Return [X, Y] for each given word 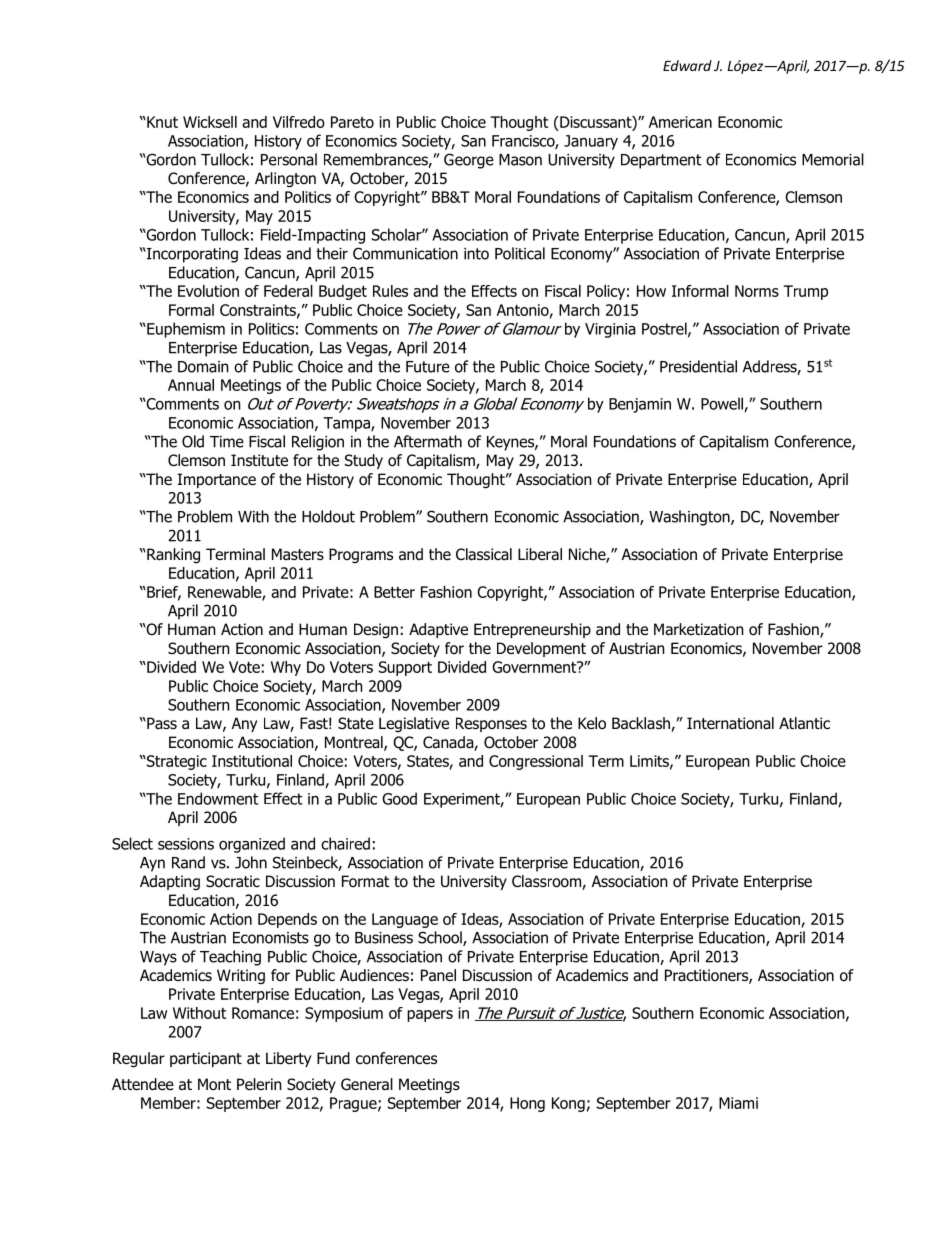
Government [535, 667]
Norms [757, 291]
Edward [687, 65]
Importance [216, 480]
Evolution [208, 291]
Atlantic [804, 723]
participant [206, 1059]
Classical [484, 554]
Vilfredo [299, 122]
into [476, 254]
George [469, 161]
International [730, 723]
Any [244, 724]
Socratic [233, 881]
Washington [690, 518]
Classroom [547, 882]
